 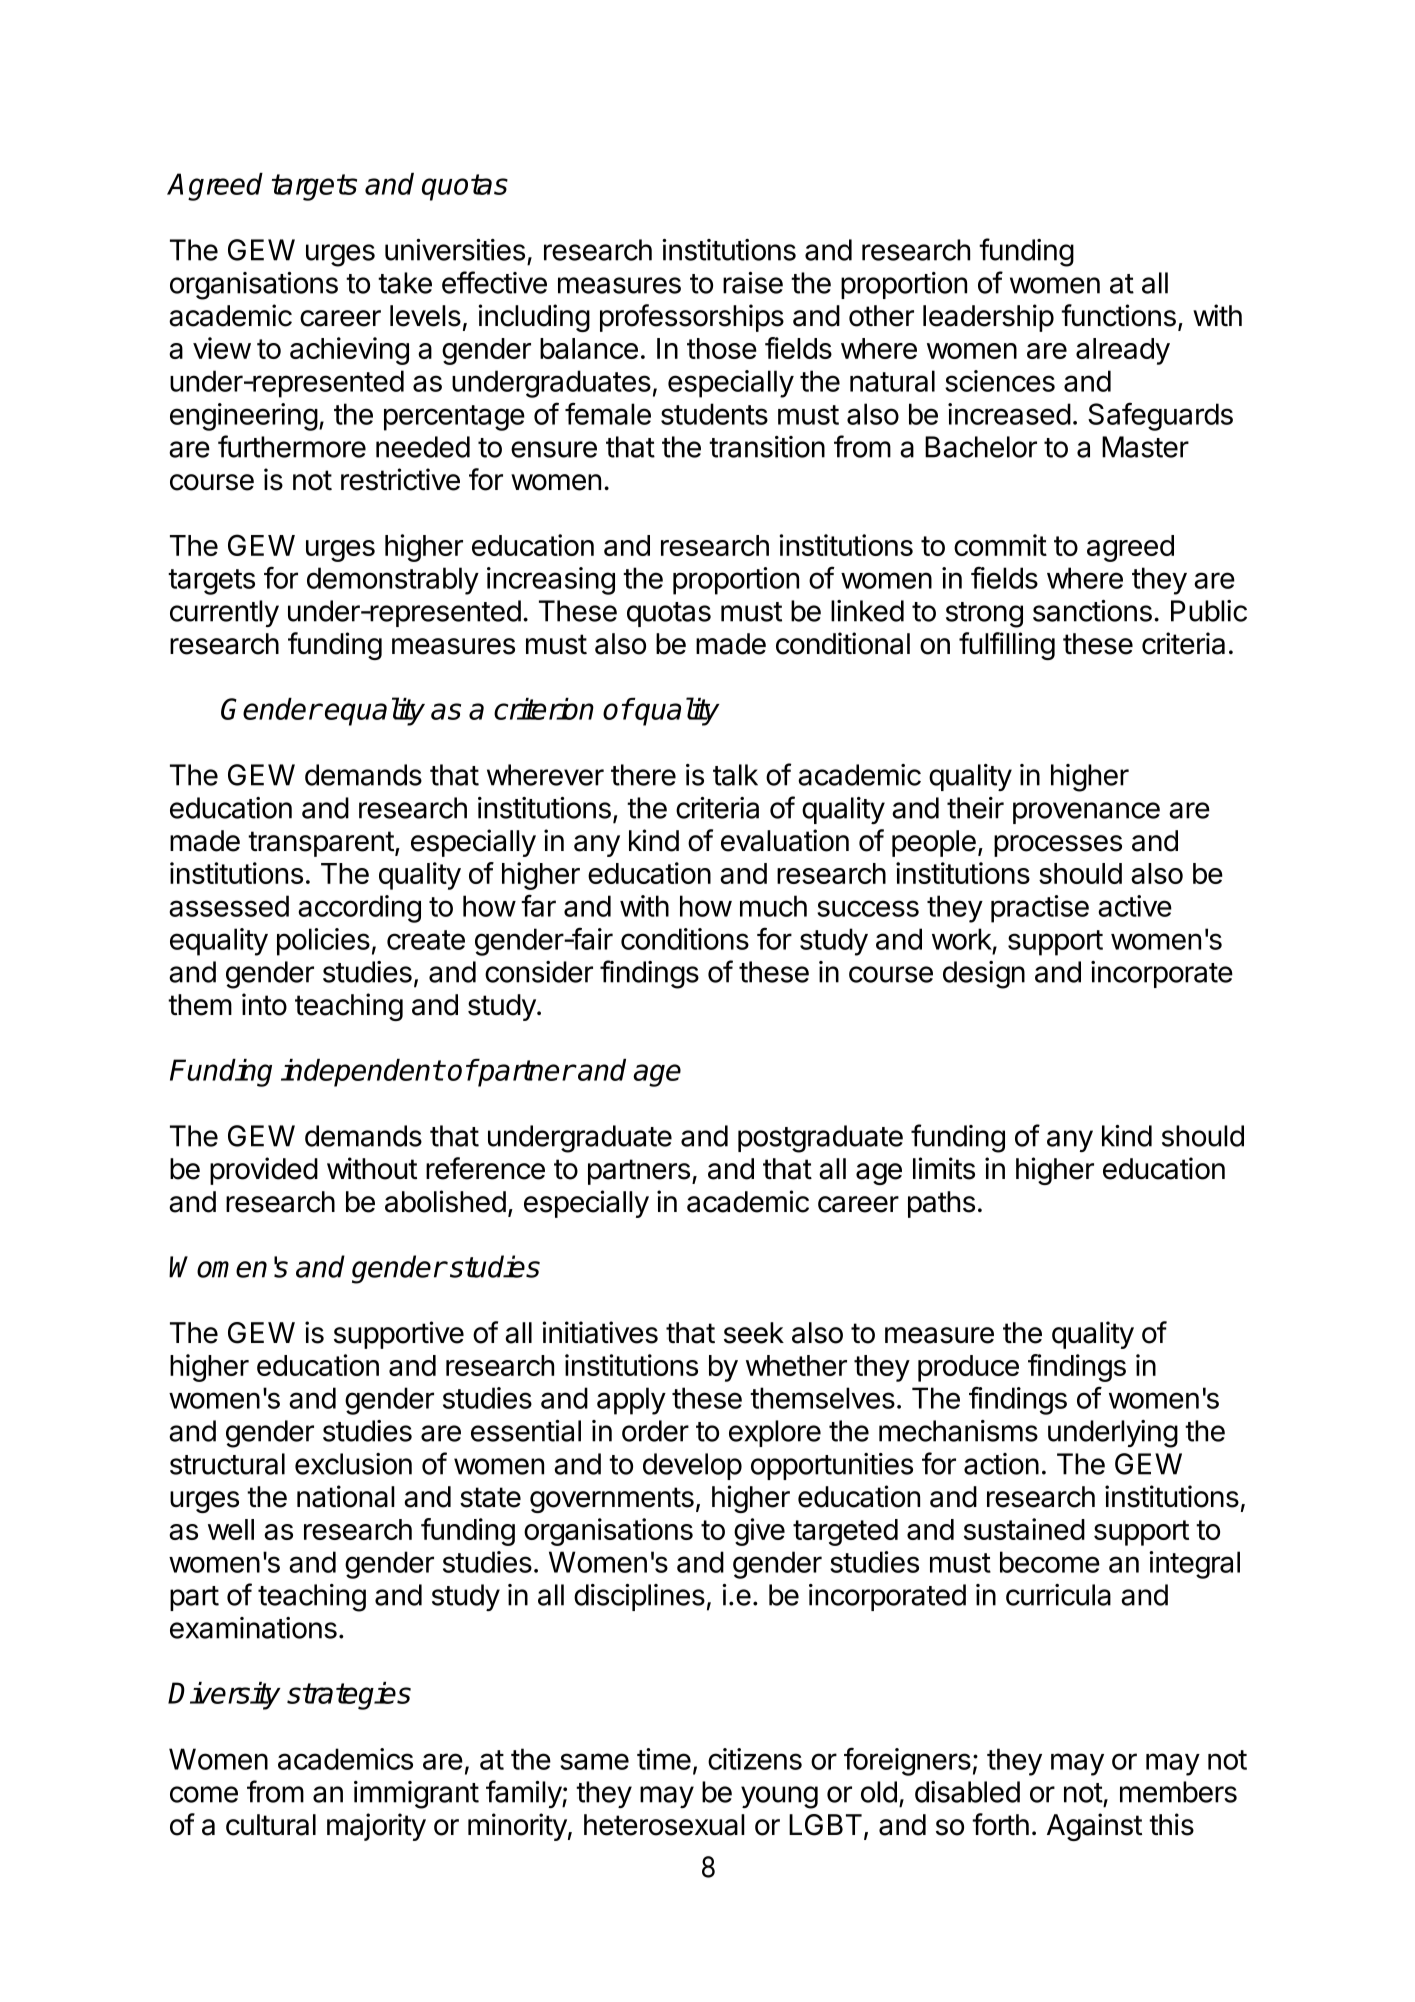 What do you see at coordinates (405, 283) in the screenshot?
I see `take` at bounding box center [405, 283].
